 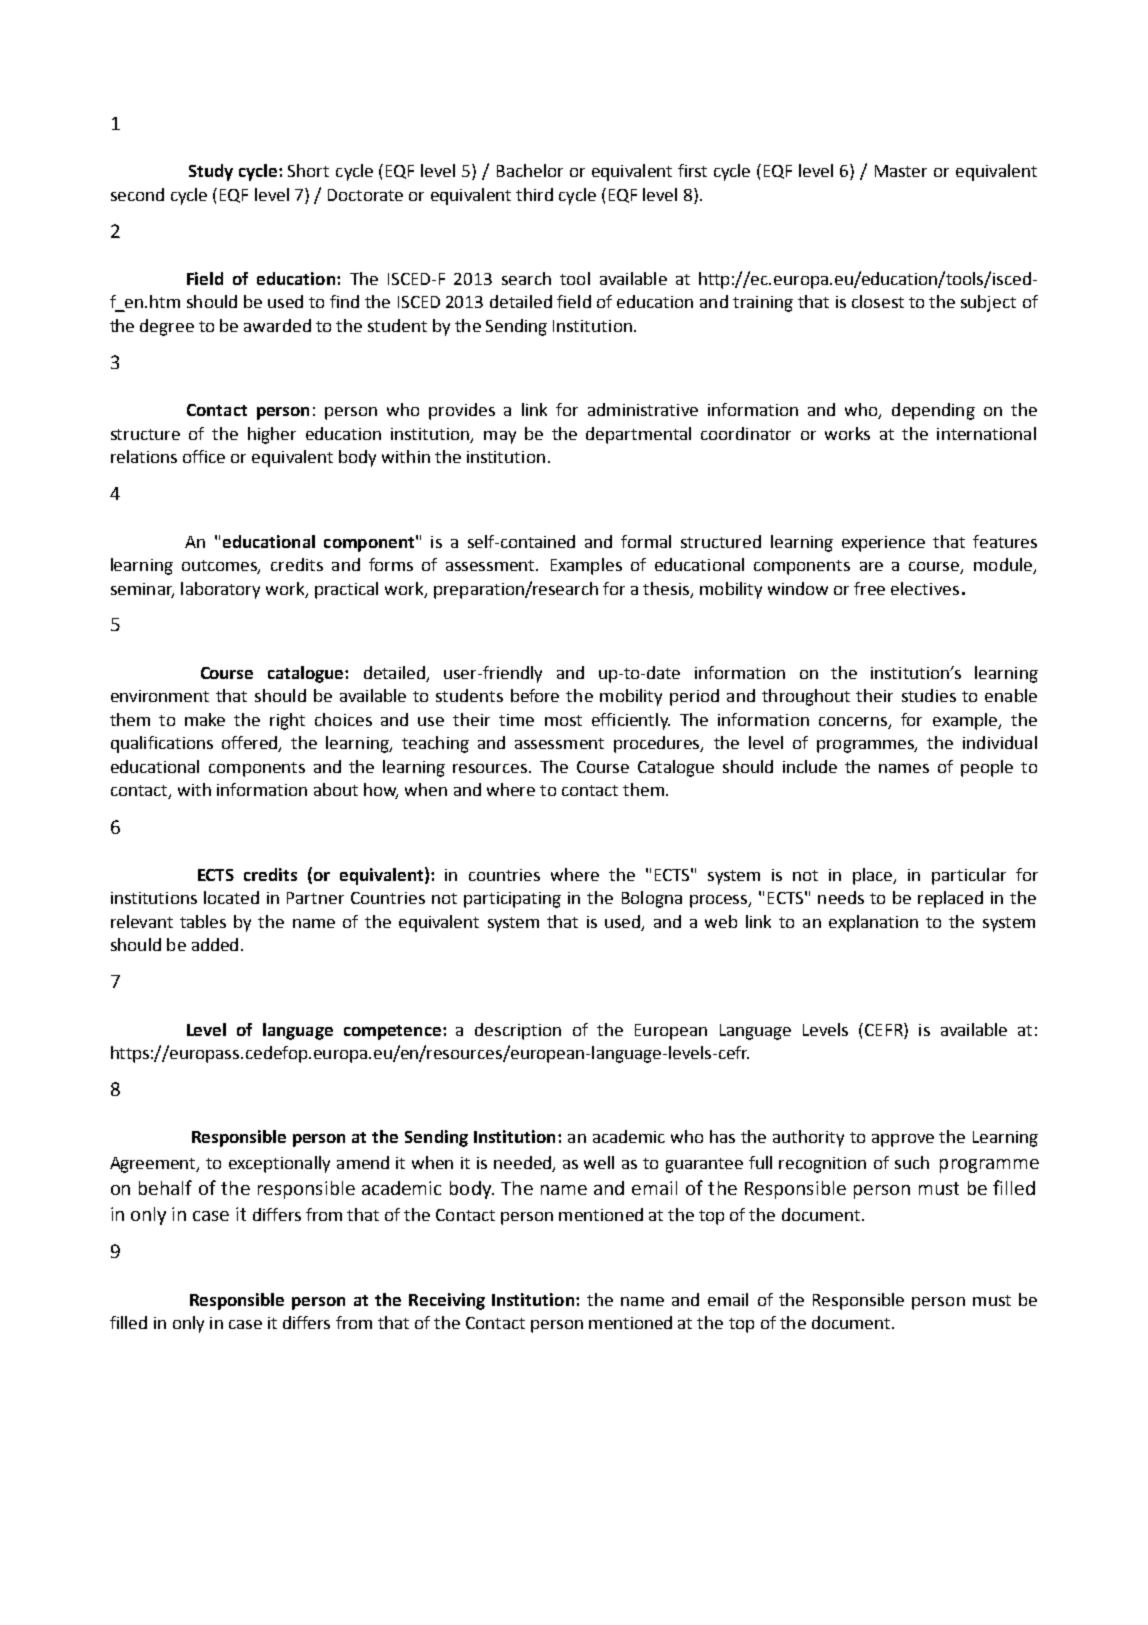 What do you see at coordinates (165, 1187) in the document?
I see `behalf` at bounding box center [165, 1187].
